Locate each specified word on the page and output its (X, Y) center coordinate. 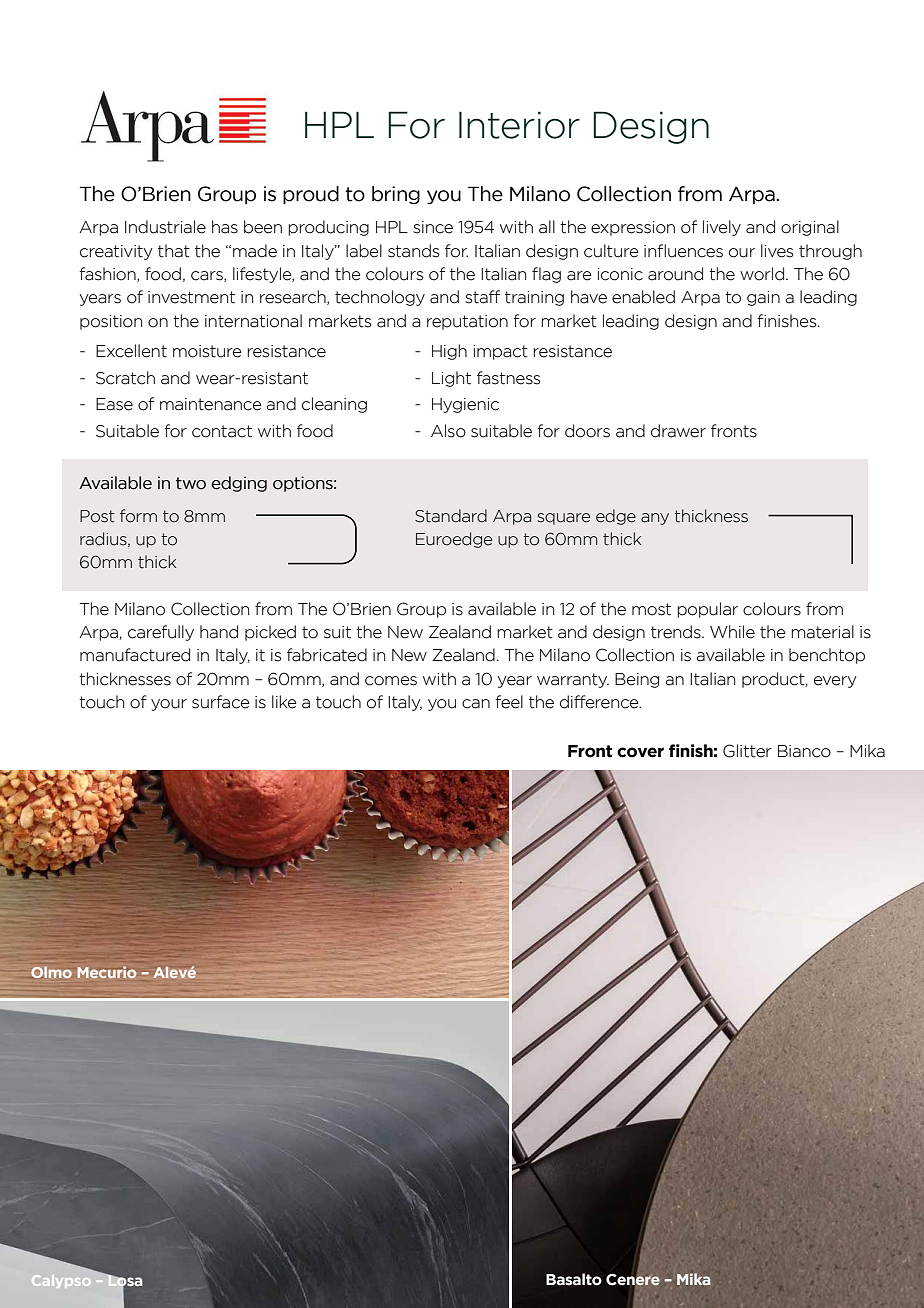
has (225, 227)
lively (722, 228)
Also (448, 431)
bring (396, 195)
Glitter (747, 751)
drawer (678, 431)
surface (221, 702)
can (476, 704)
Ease (114, 404)
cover (640, 752)
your (169, 705)
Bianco (804, 751)
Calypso (61, 1281)
